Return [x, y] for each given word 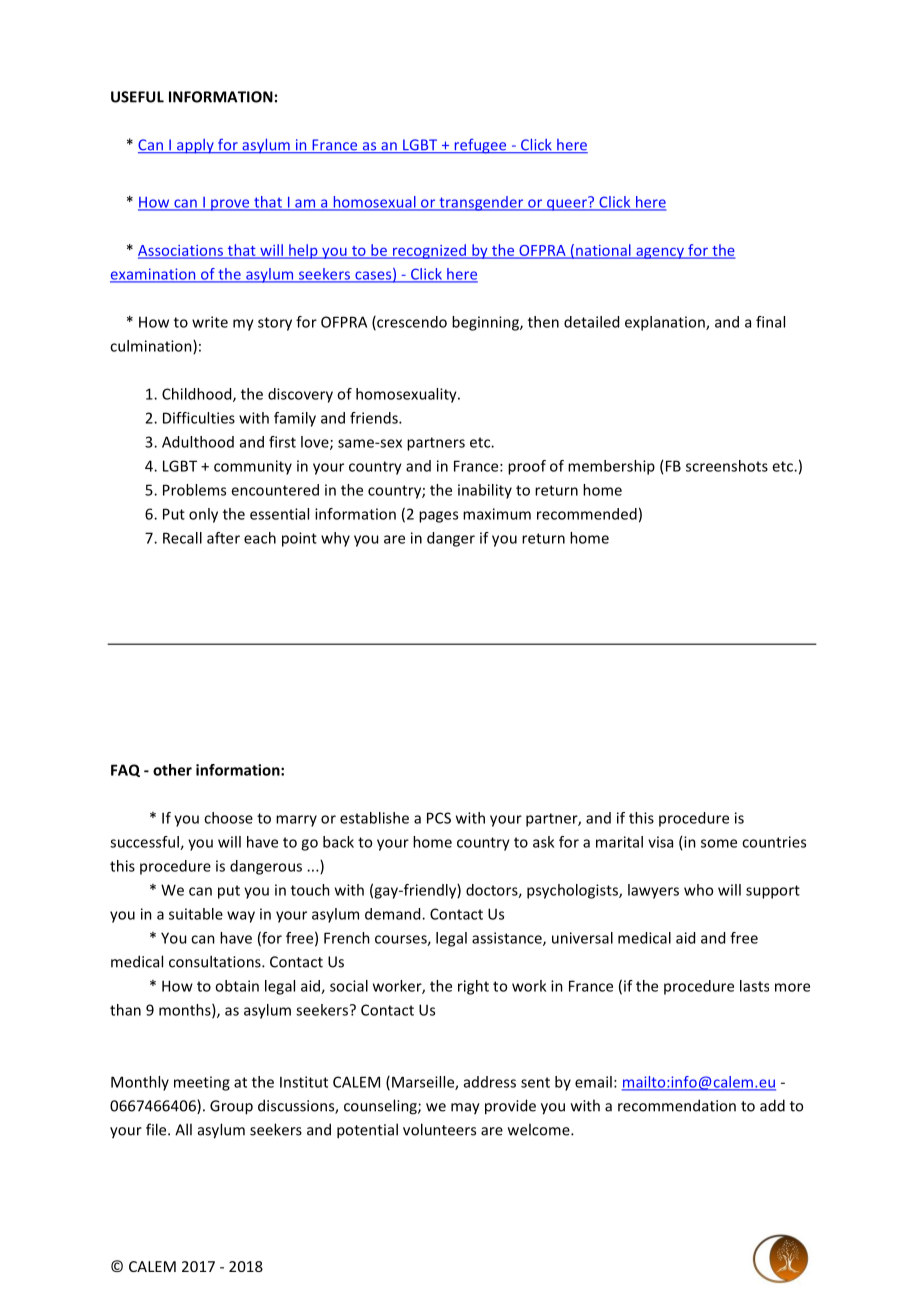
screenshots [727, 466]
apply [195, 146]
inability [485, 491]
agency [660, 253]
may [465, 1109]
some [719, 843]
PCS [439, 818]
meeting [202, 1083]
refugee [480, 146]
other [172, 770]
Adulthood [198, 442]
